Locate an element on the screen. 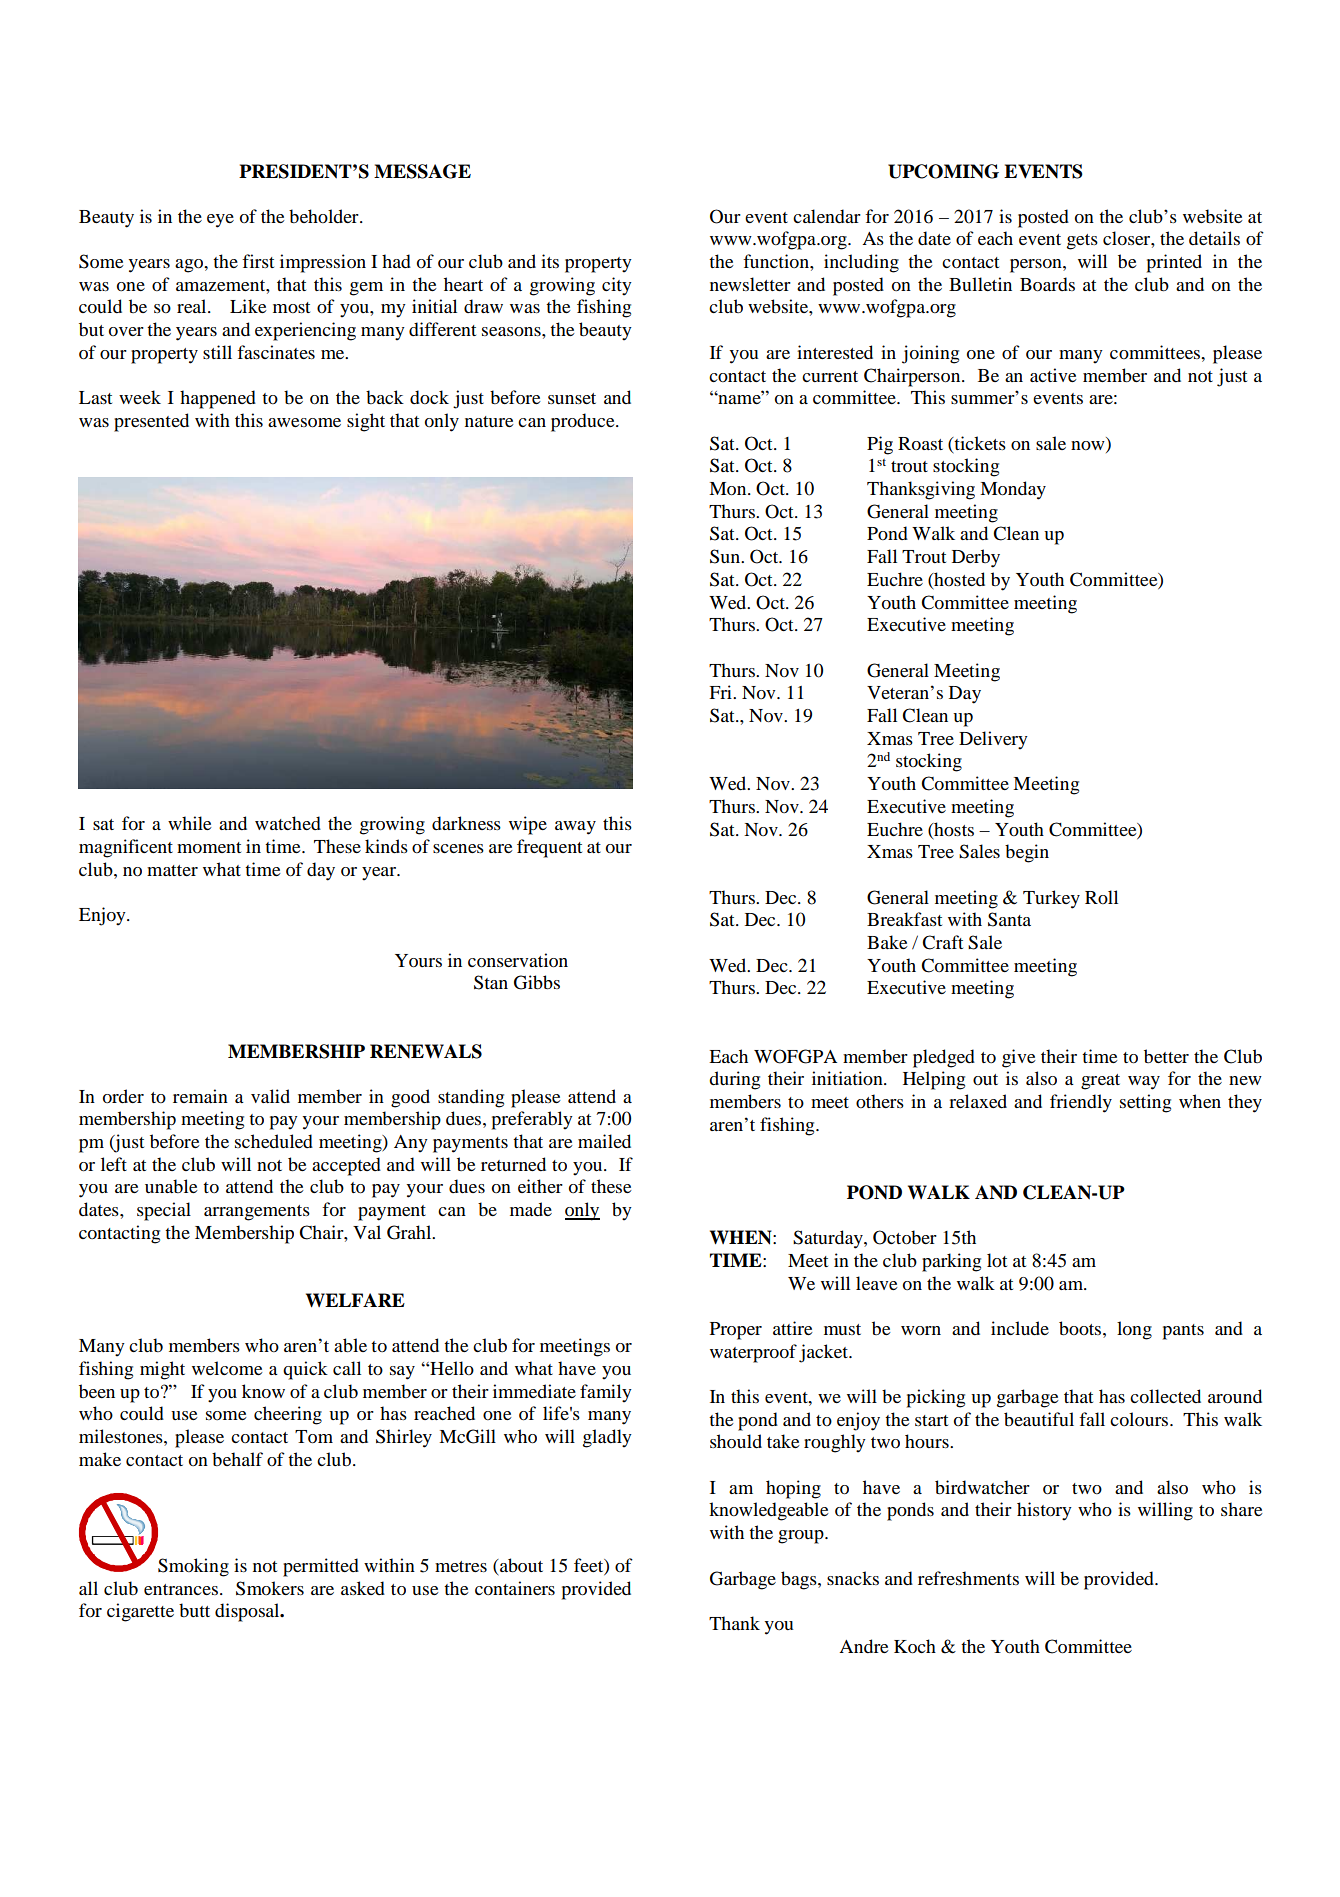  while is located at coordinates (190, 823).
